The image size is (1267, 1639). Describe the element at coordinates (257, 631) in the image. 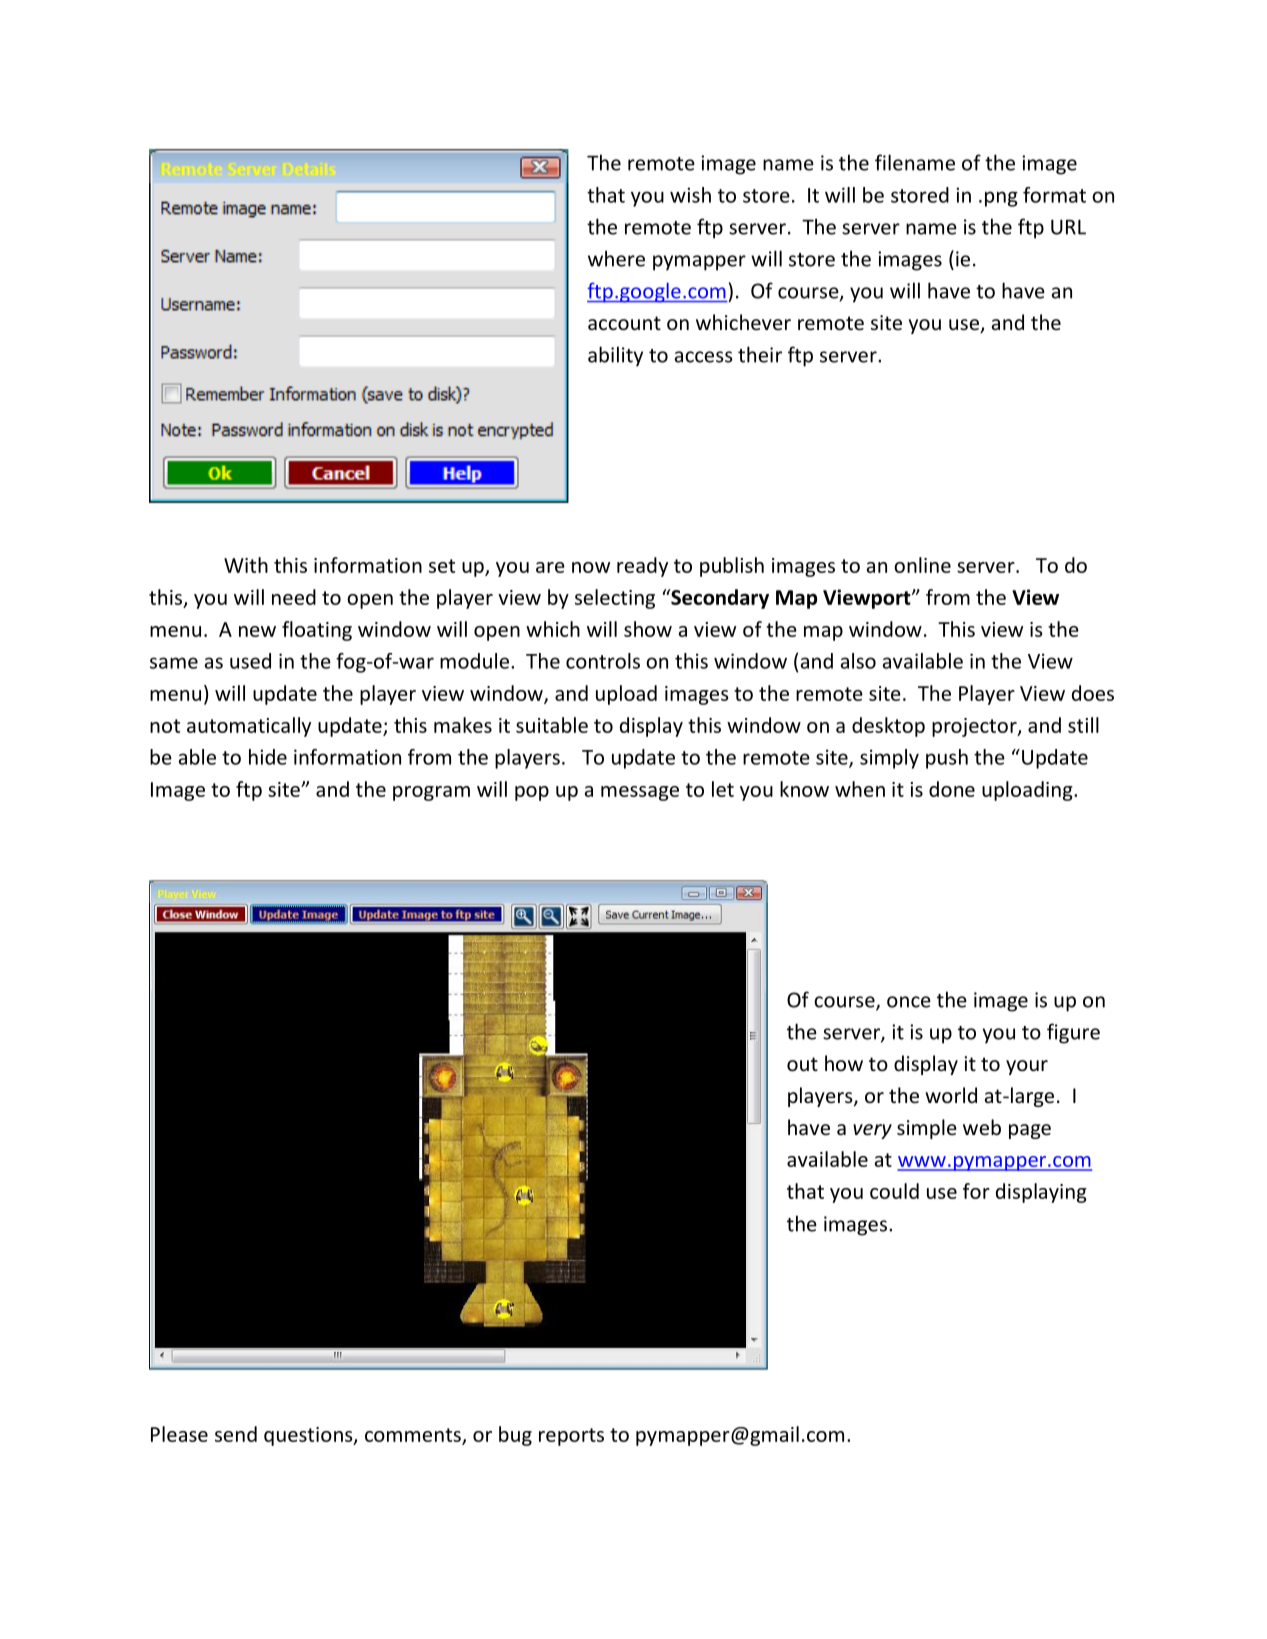

I see `new` at that location.
